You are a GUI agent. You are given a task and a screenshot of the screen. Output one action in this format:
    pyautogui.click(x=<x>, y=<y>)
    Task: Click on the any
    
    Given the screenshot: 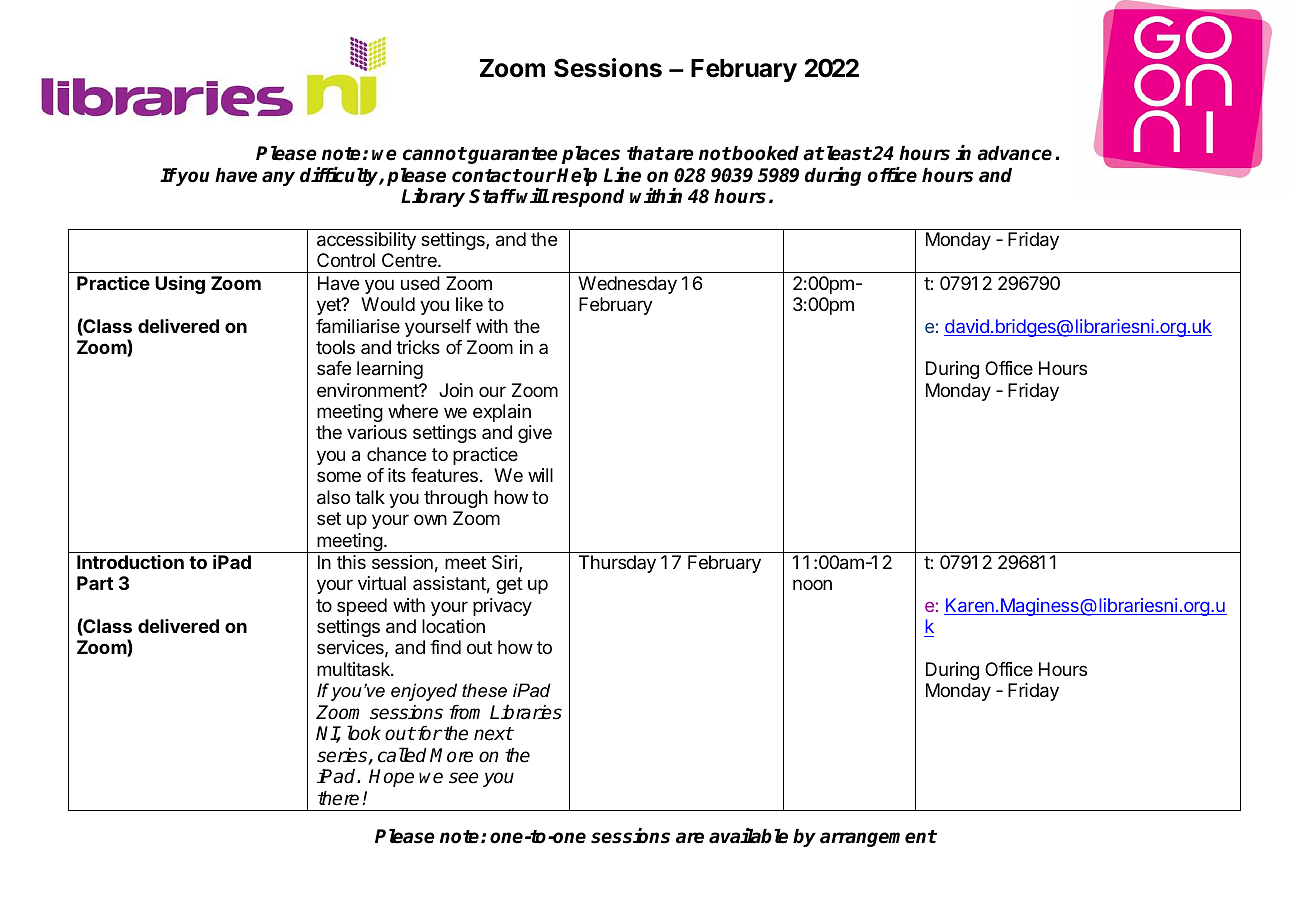 What is the action you would take?
    pyautogui.click(x=278, y=178)
